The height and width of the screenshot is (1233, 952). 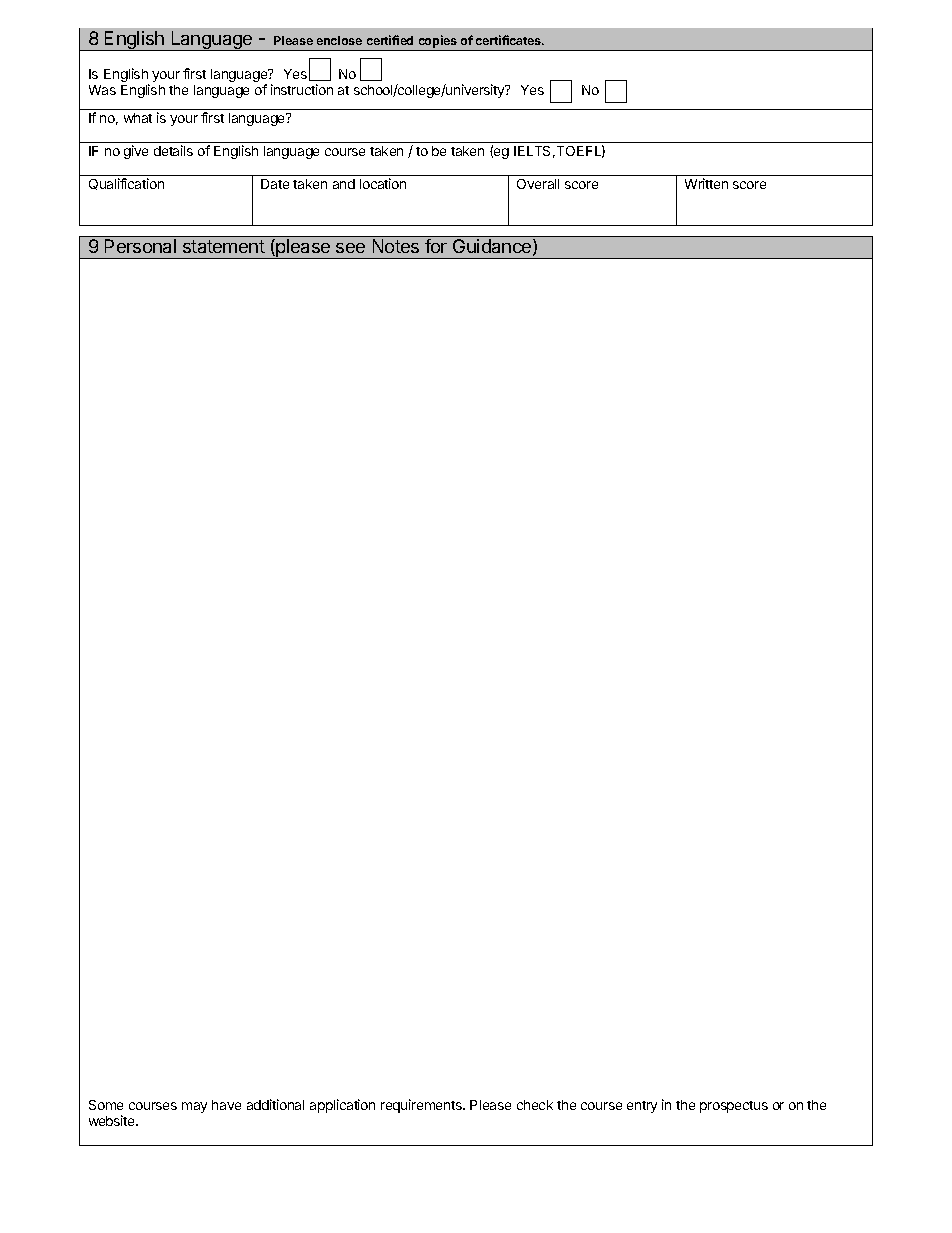 What do you see at coordinates (344, 184) in the screenshot?
I see `and` at bounding box center [344, 184].
